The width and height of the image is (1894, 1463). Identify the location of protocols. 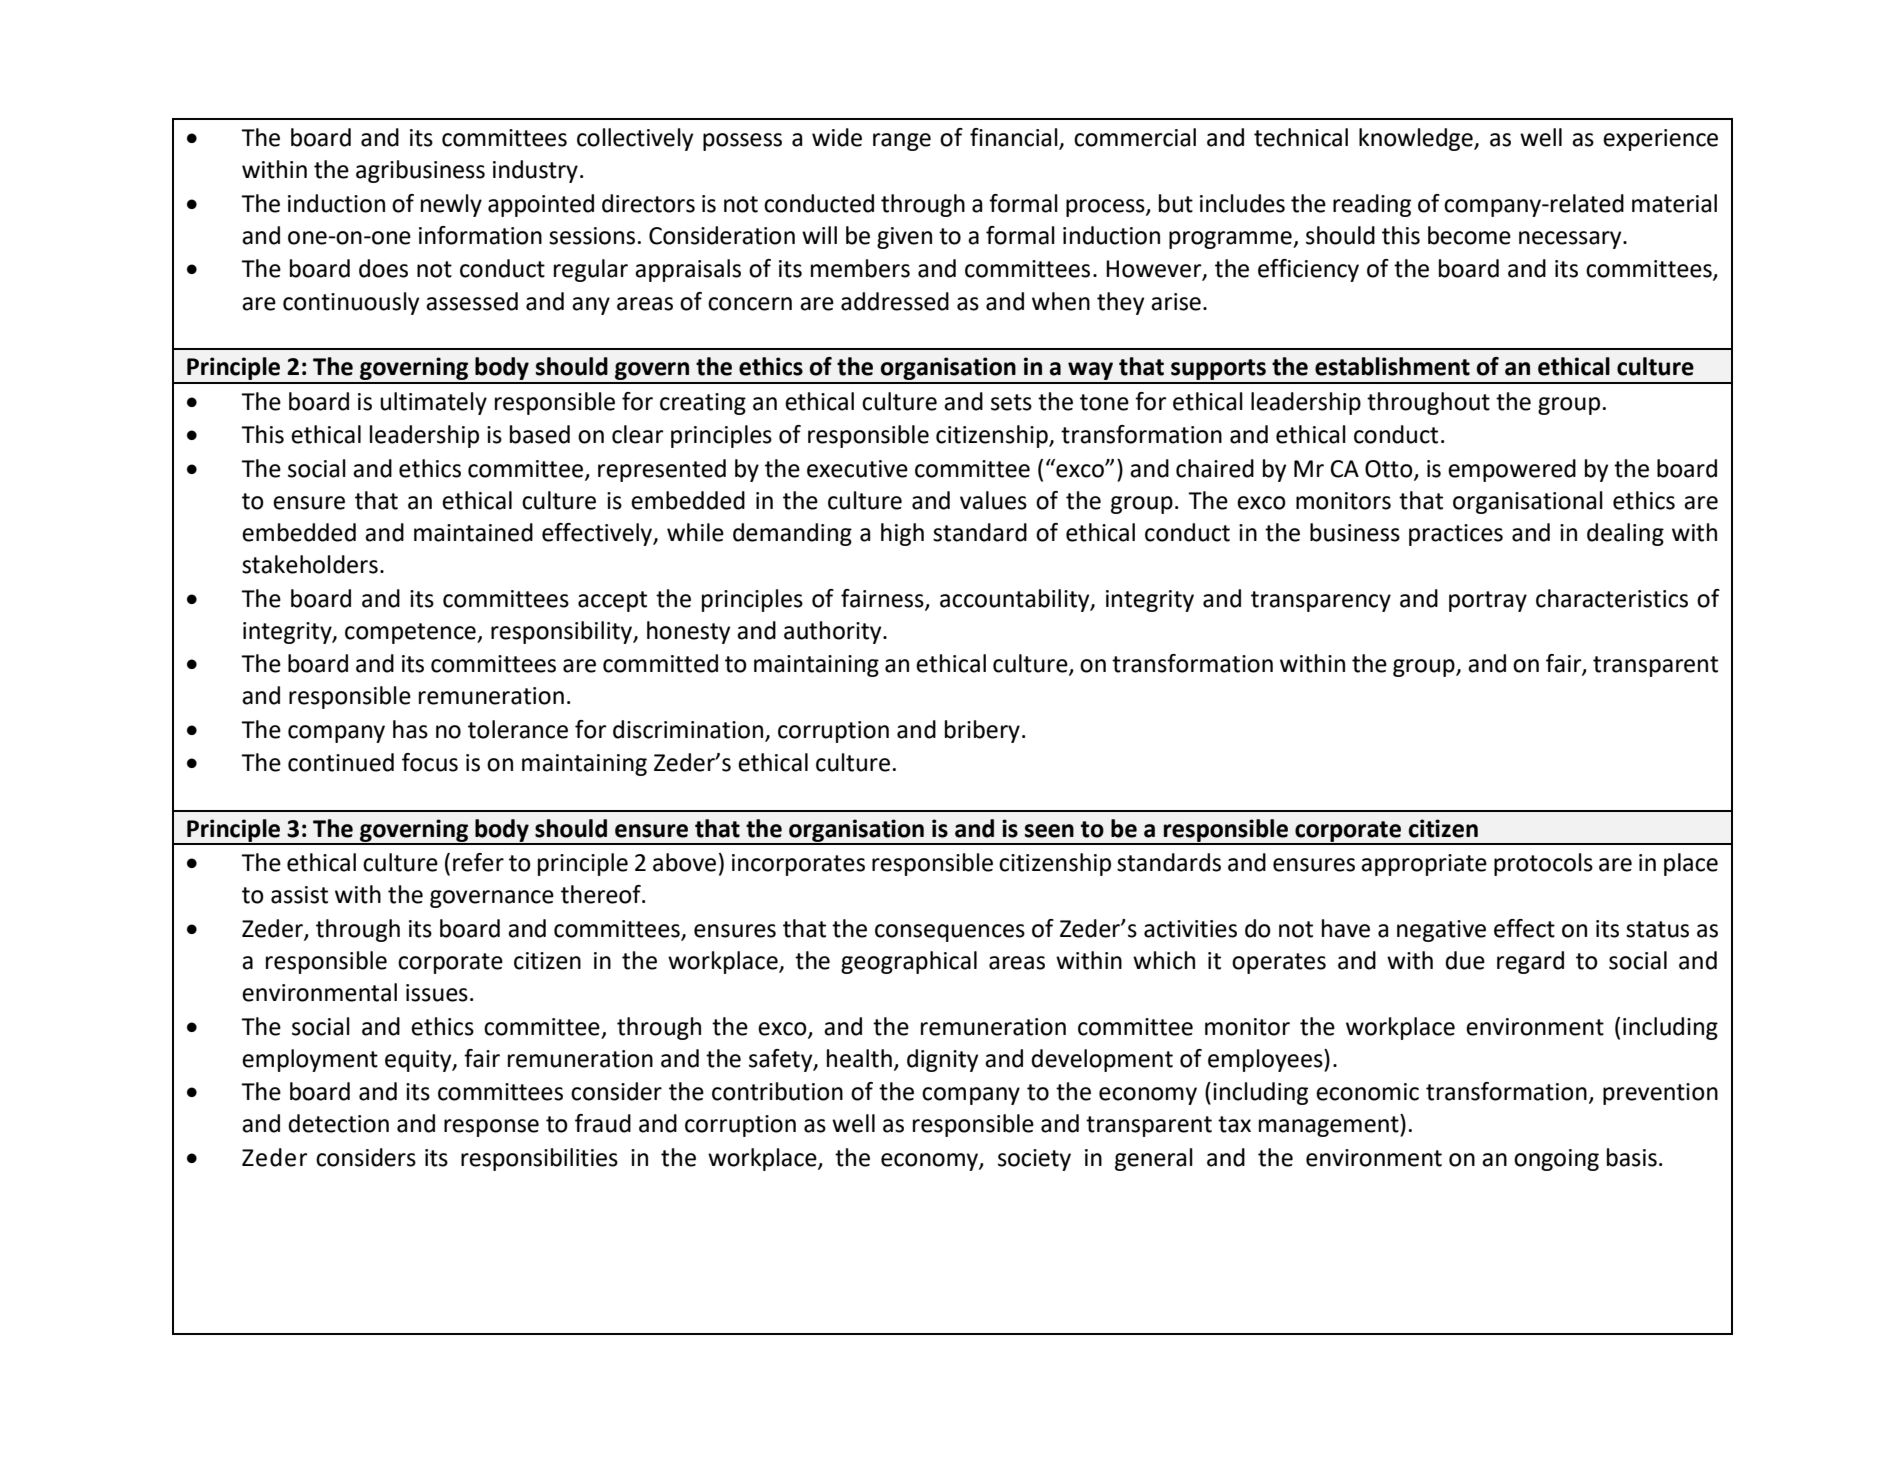
(1543, 864).
